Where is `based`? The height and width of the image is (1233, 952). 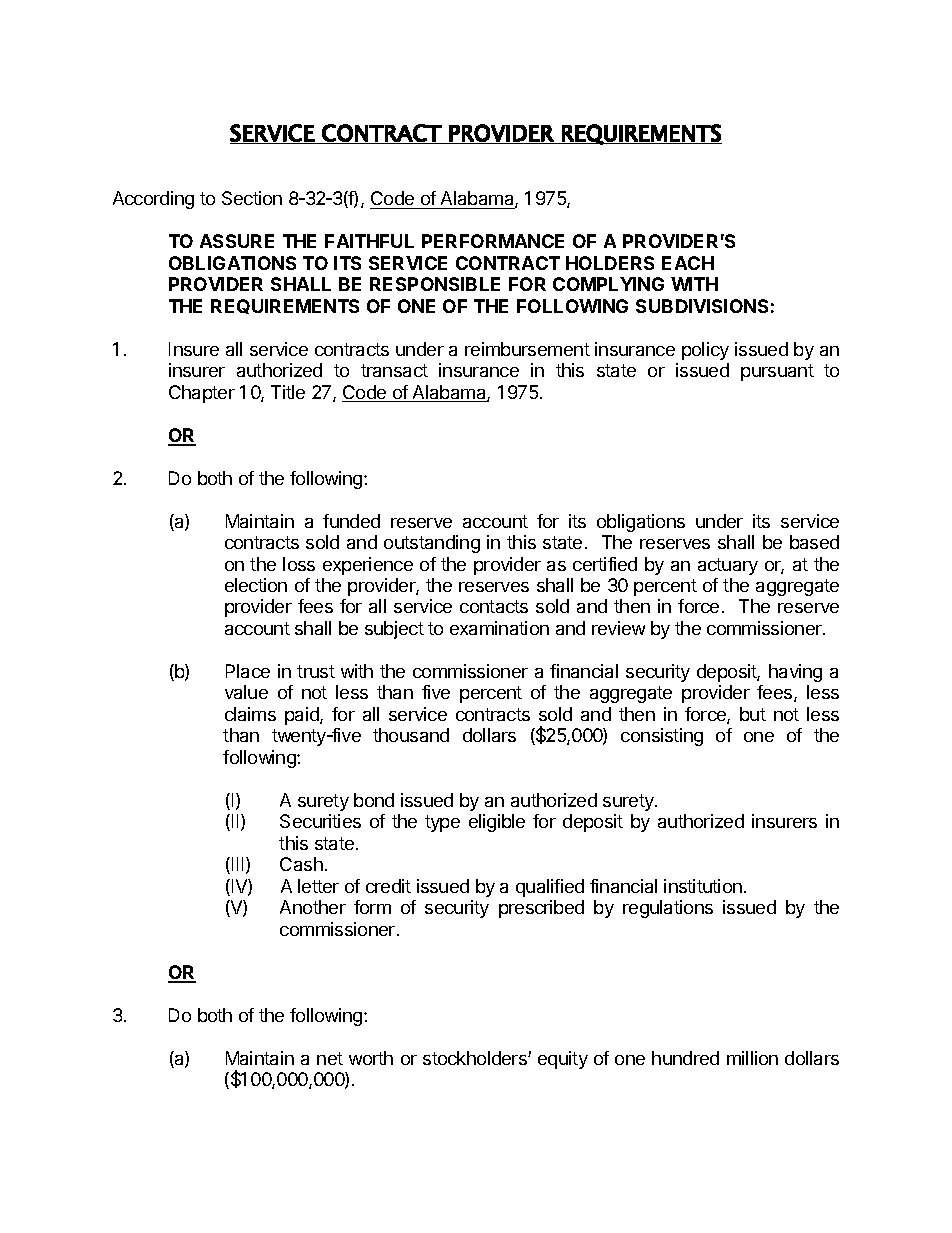
based is located at coordinates (814, 542).
